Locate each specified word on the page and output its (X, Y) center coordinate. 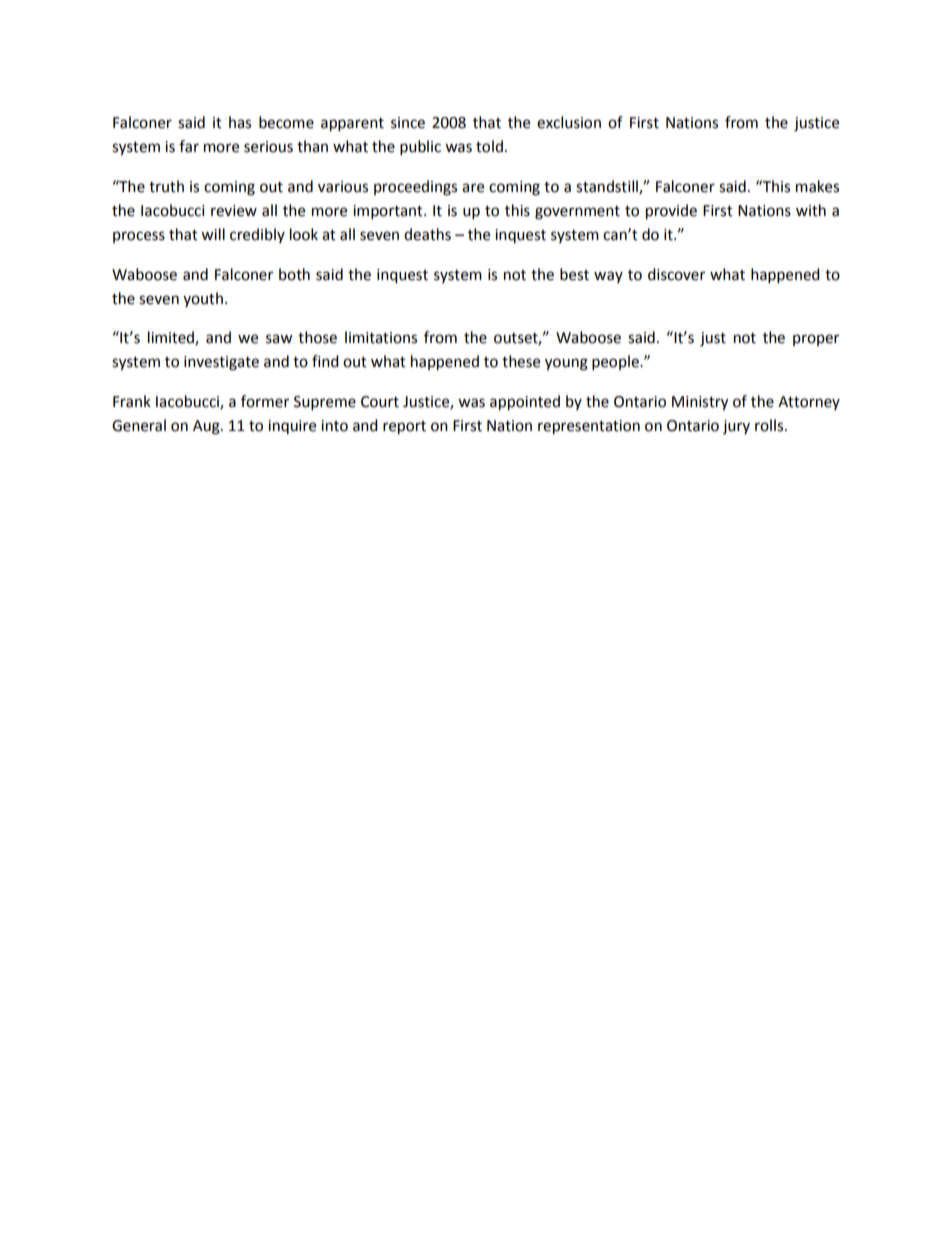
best (574, 274)
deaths (427, 234)
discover (676, 274)
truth (166, 186)
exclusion (569, 122)
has (240, 122)
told (489, 146)
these (521, 361)
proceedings (415, 188)
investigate (221, 363)
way (608, 277)
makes (817, 186)
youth (203, 299)
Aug (207, 427)
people (616, 363)
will (213, 234)
